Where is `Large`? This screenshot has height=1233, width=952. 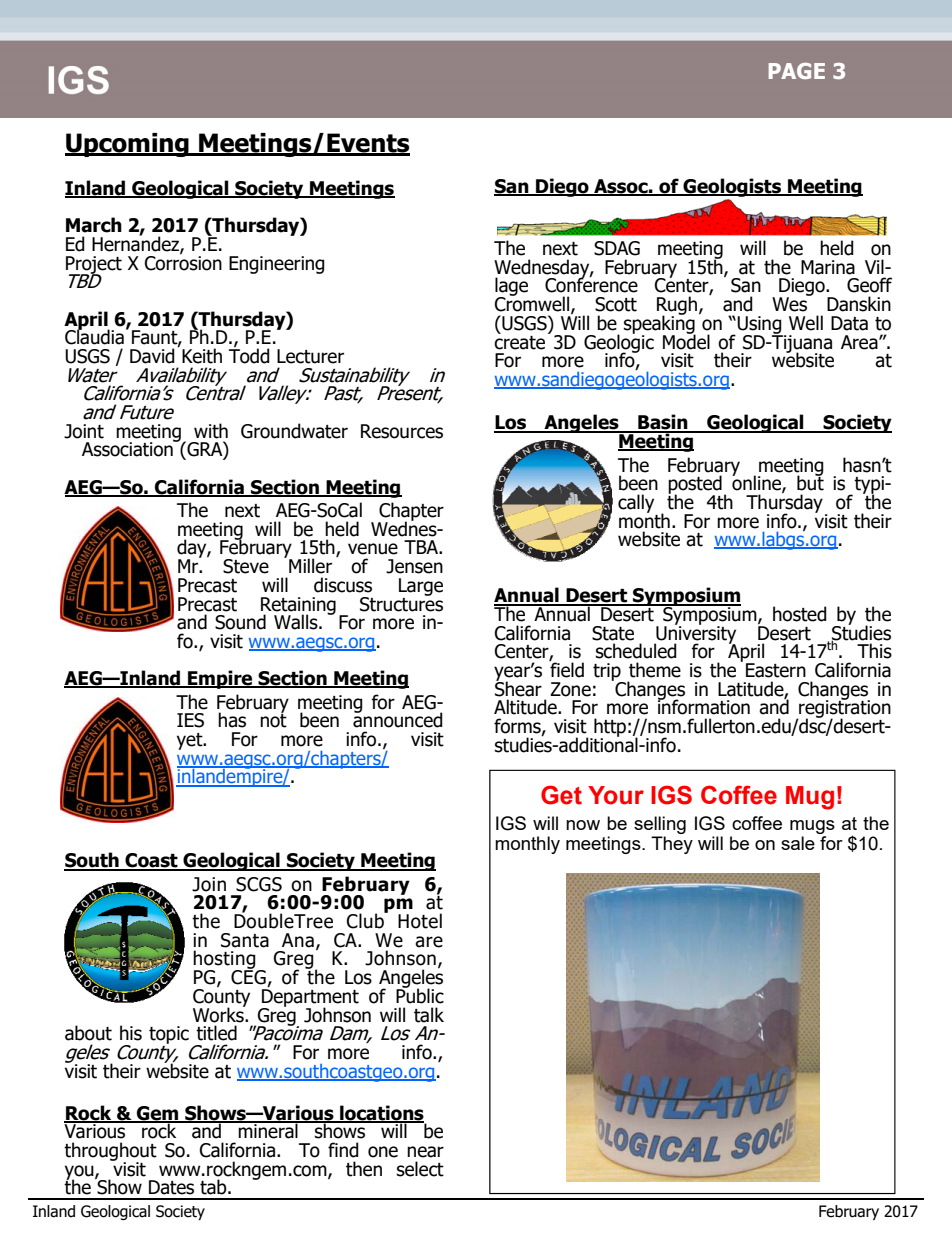 Large is located at coordinates (421, 587).
